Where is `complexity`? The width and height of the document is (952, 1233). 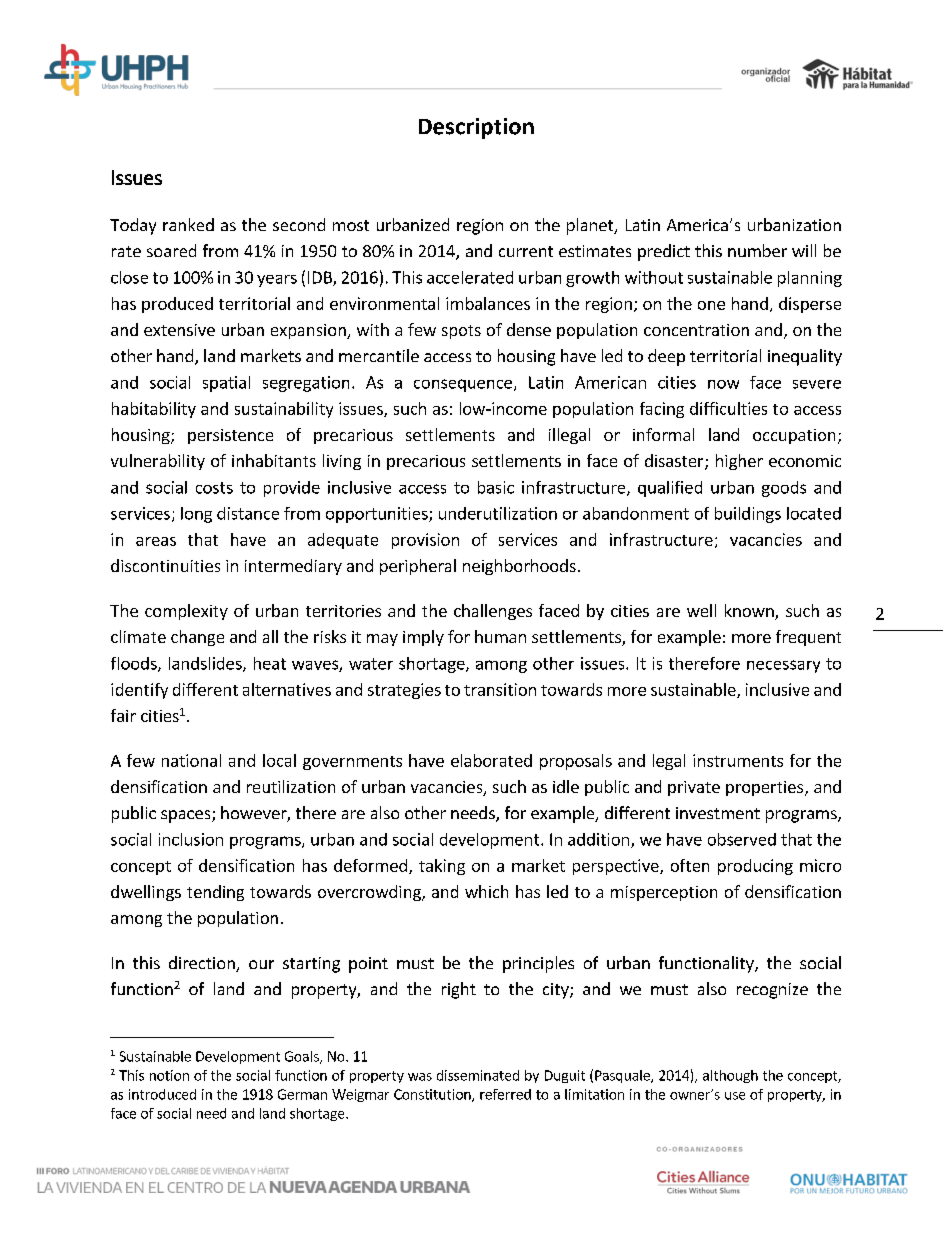
complexity is located at coordinates (186, 612).
